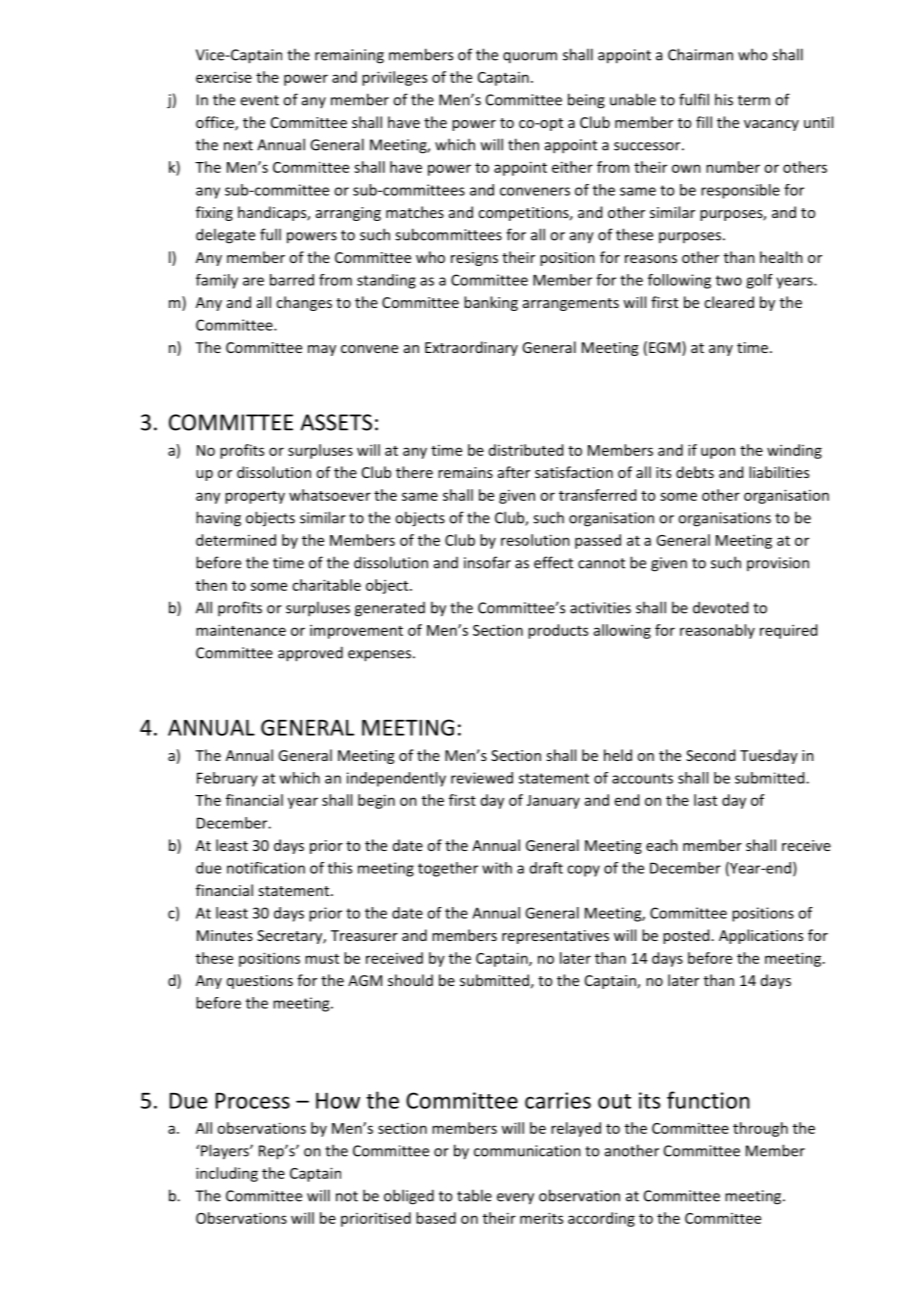 This document has height=1308, width=924. What do you see at coordinates (227, 1174) in the document?
I see `including` at bounding box center [227, 1174].
